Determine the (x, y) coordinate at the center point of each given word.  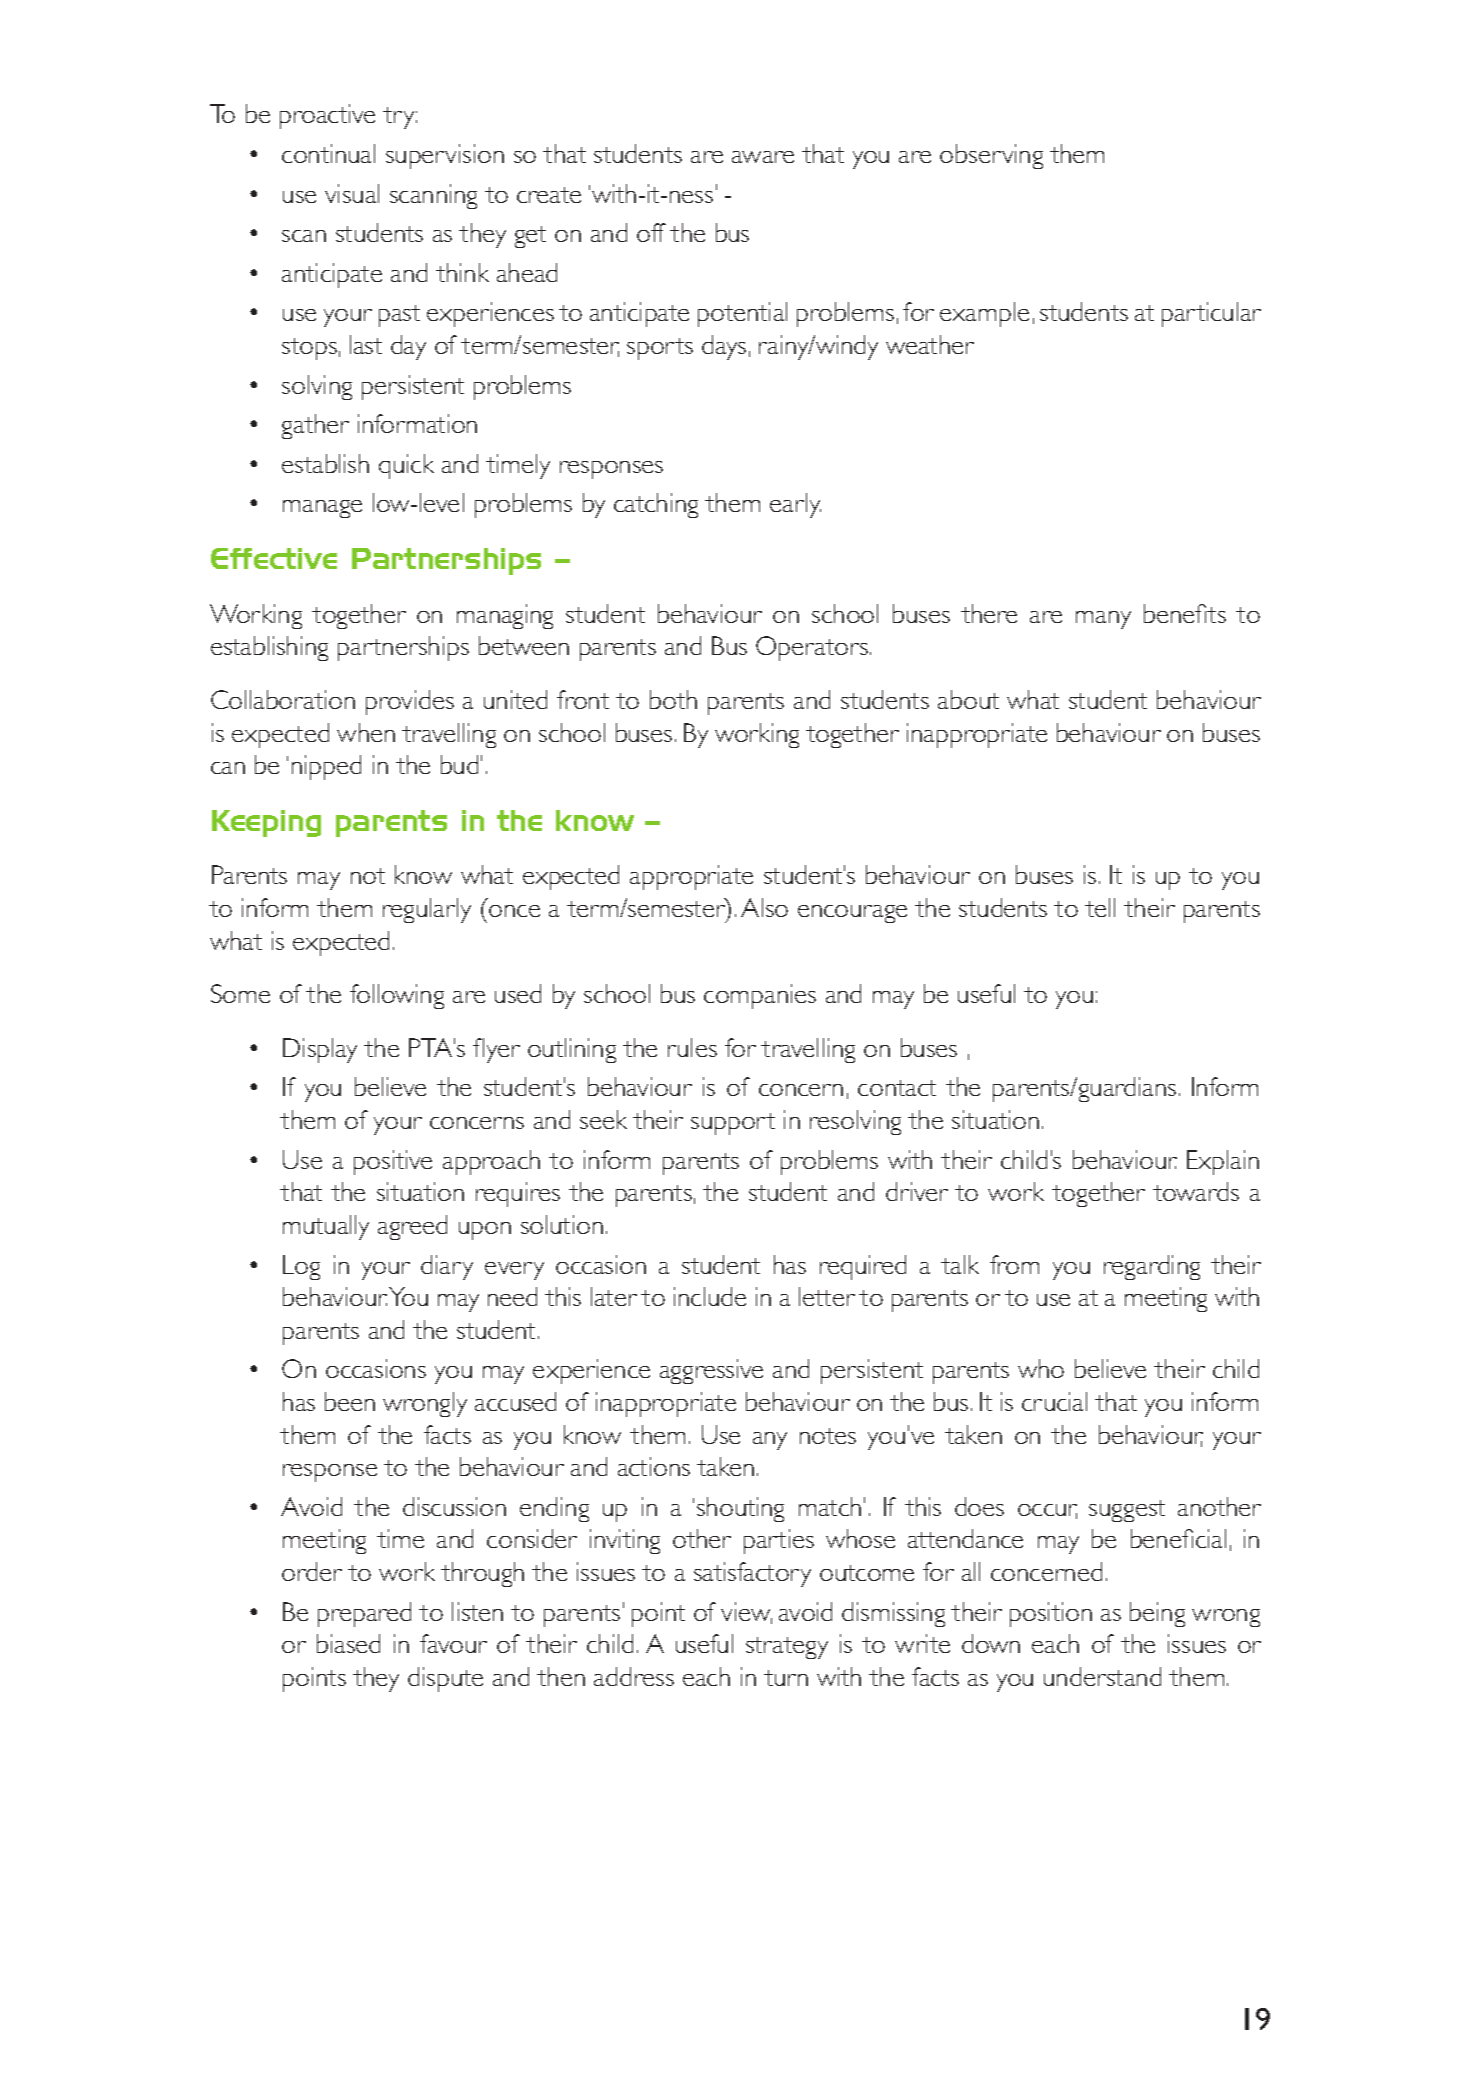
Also (764, 907)
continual (328, 153)
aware (763, 157)
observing (991, 156)
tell (1100, 907)
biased (348, 1643)
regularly (427, 910)
